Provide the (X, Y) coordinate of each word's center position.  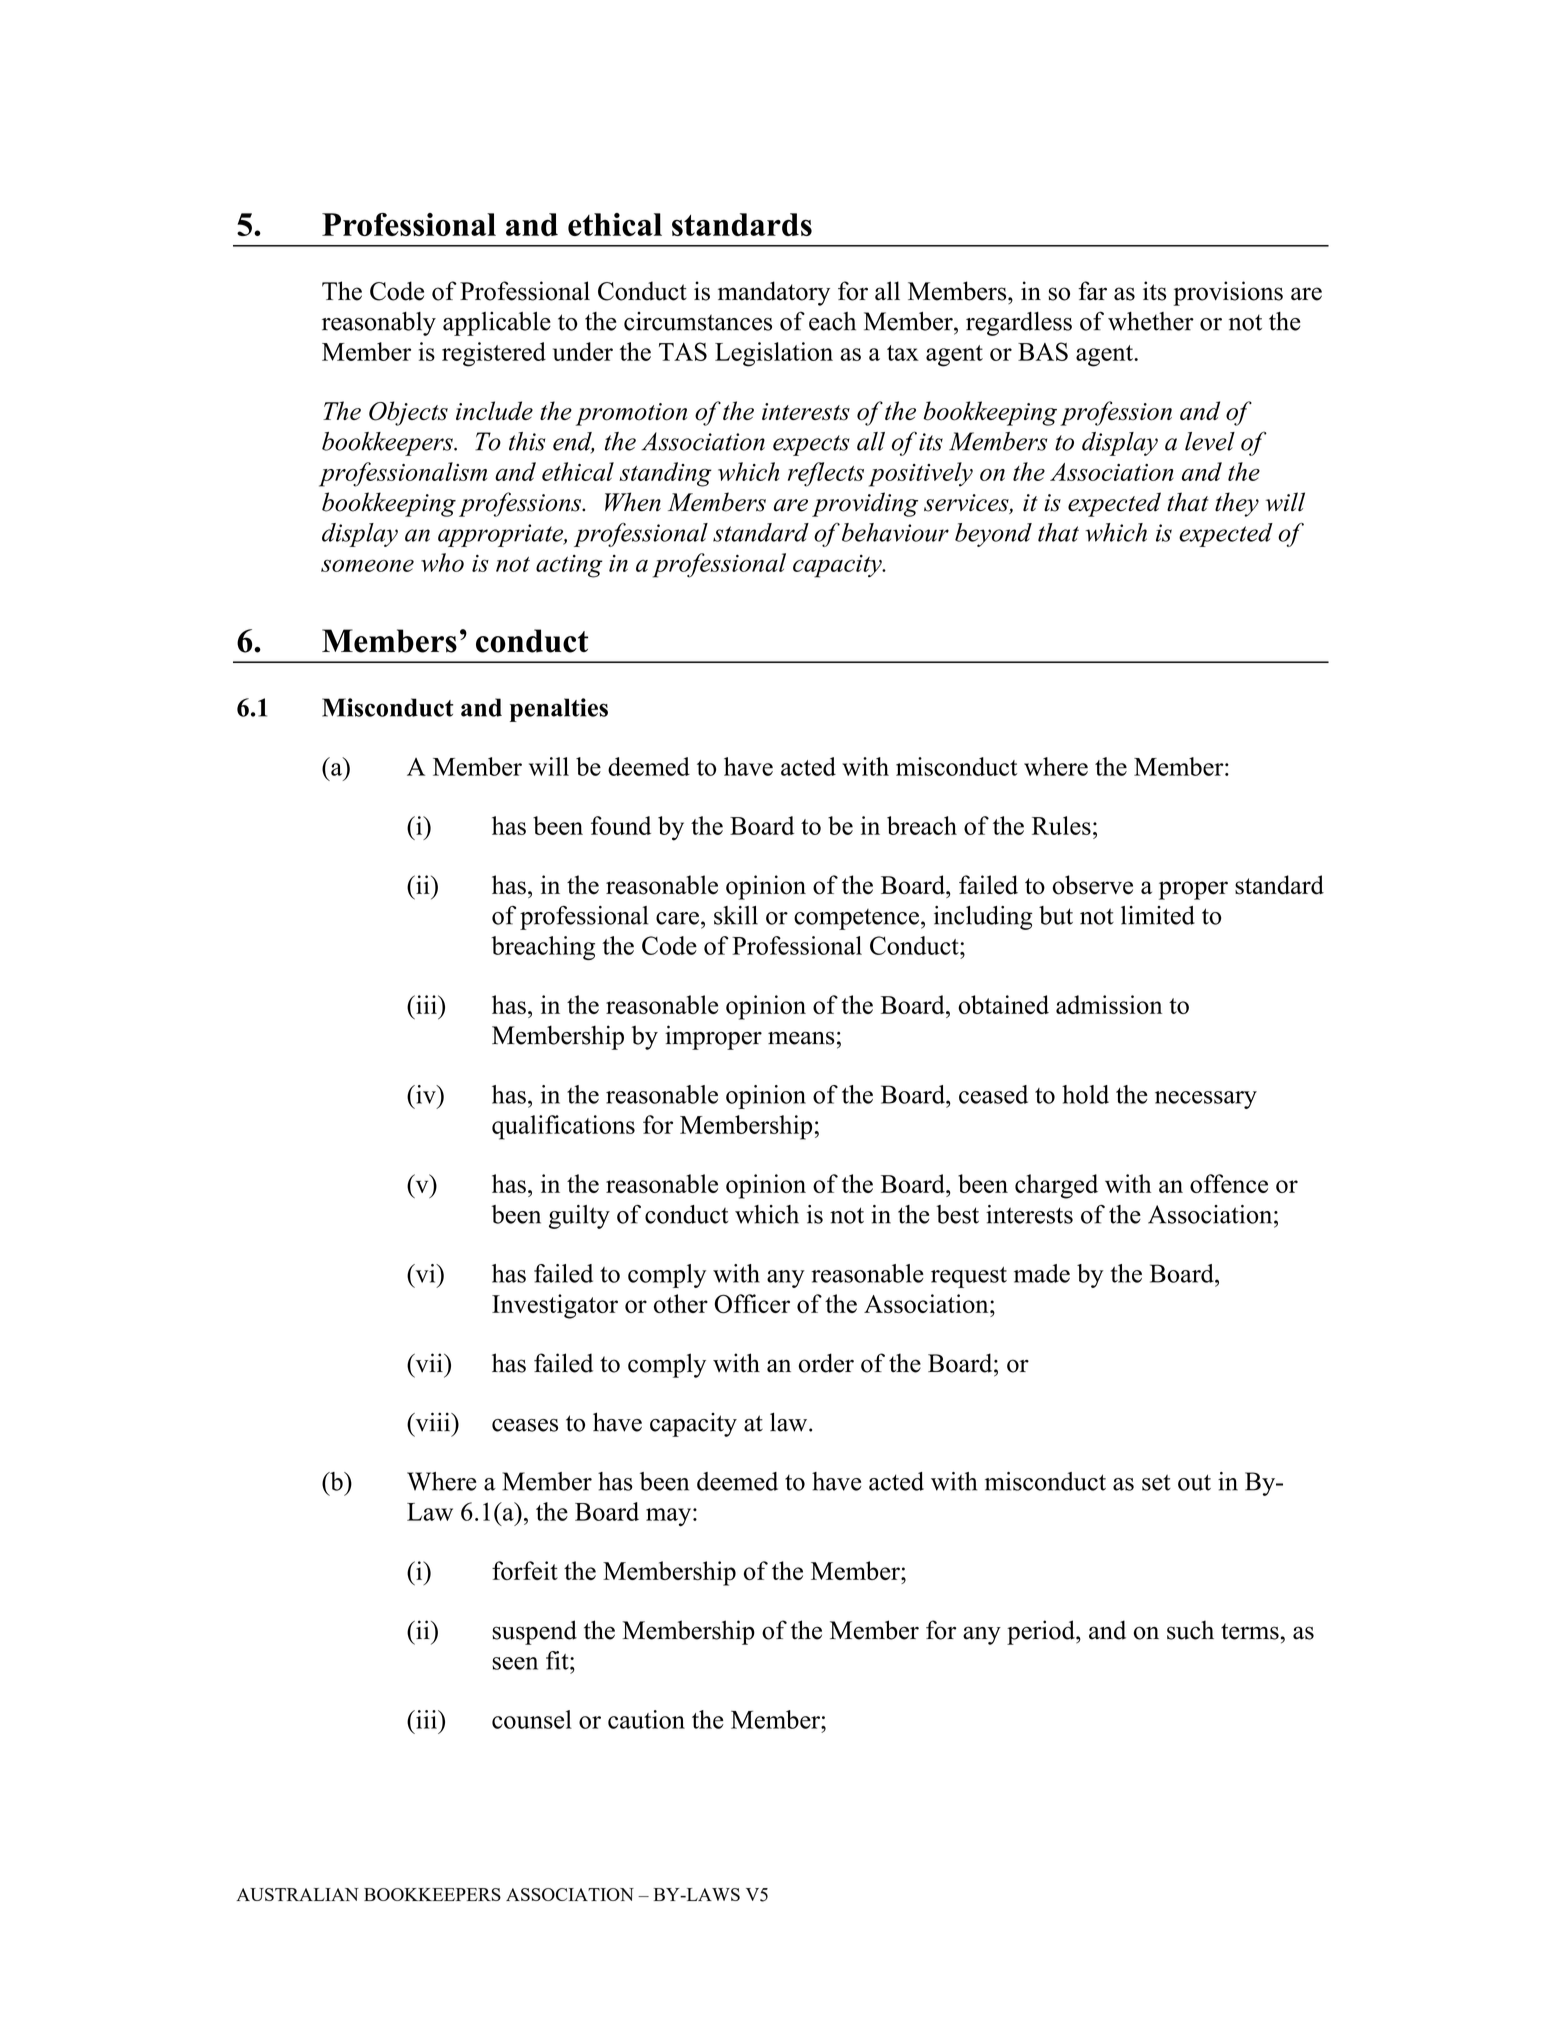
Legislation (774, 354)
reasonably (379, 324)
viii (432, 1422)
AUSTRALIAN (297, 1894)
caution (646, 1719)
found (621, 825)
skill (736, 915)
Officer (752, 1304)
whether (1151, 321)
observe (1092, 885)
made (1042, 1273)
